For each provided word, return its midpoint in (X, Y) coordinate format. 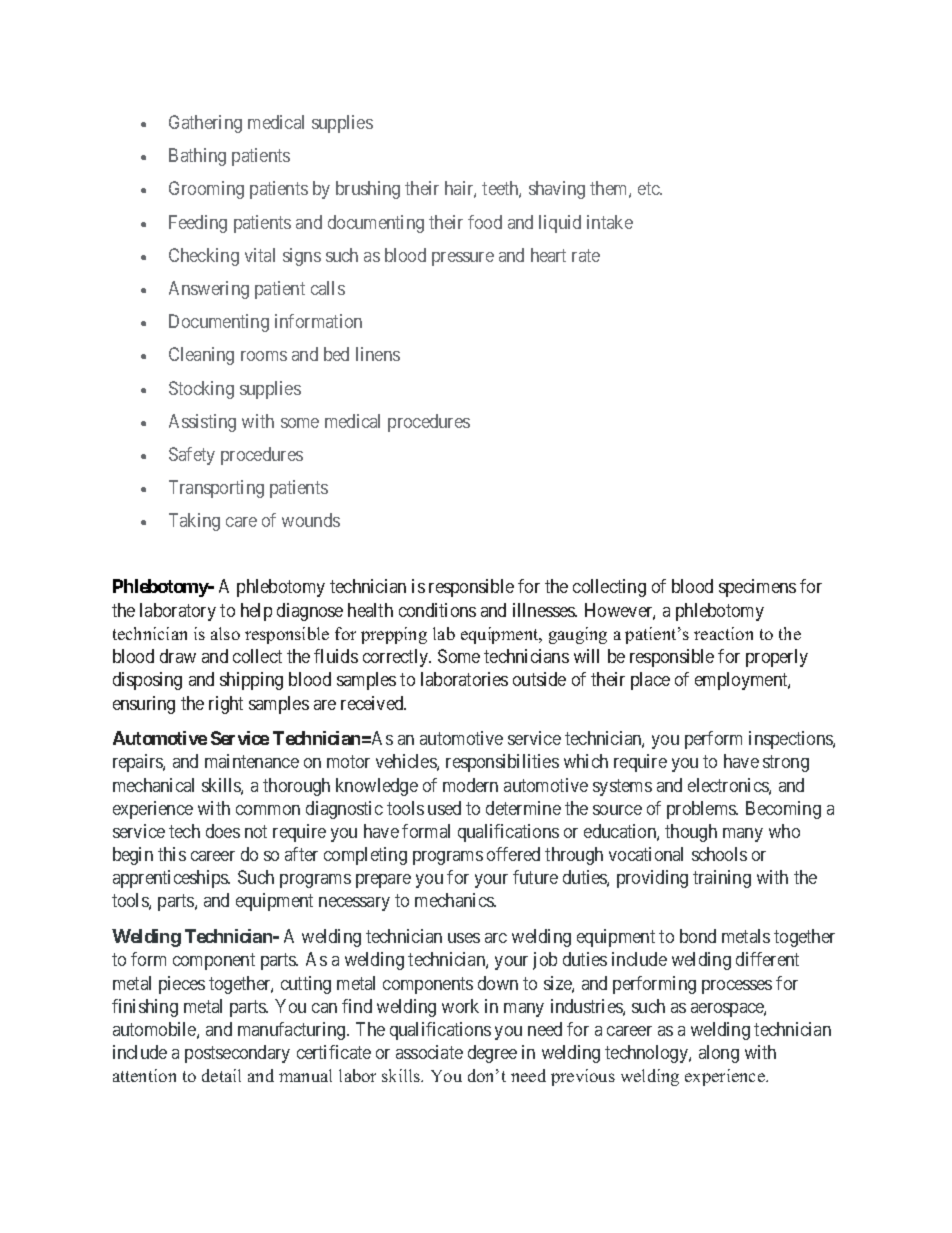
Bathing (197, 157)
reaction (723, 633)
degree (492, 1054)
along (719, 1054)
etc (649, 189)
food (485, 222)
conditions (437, 610)
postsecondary (237, 1054)
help (256, 612)
